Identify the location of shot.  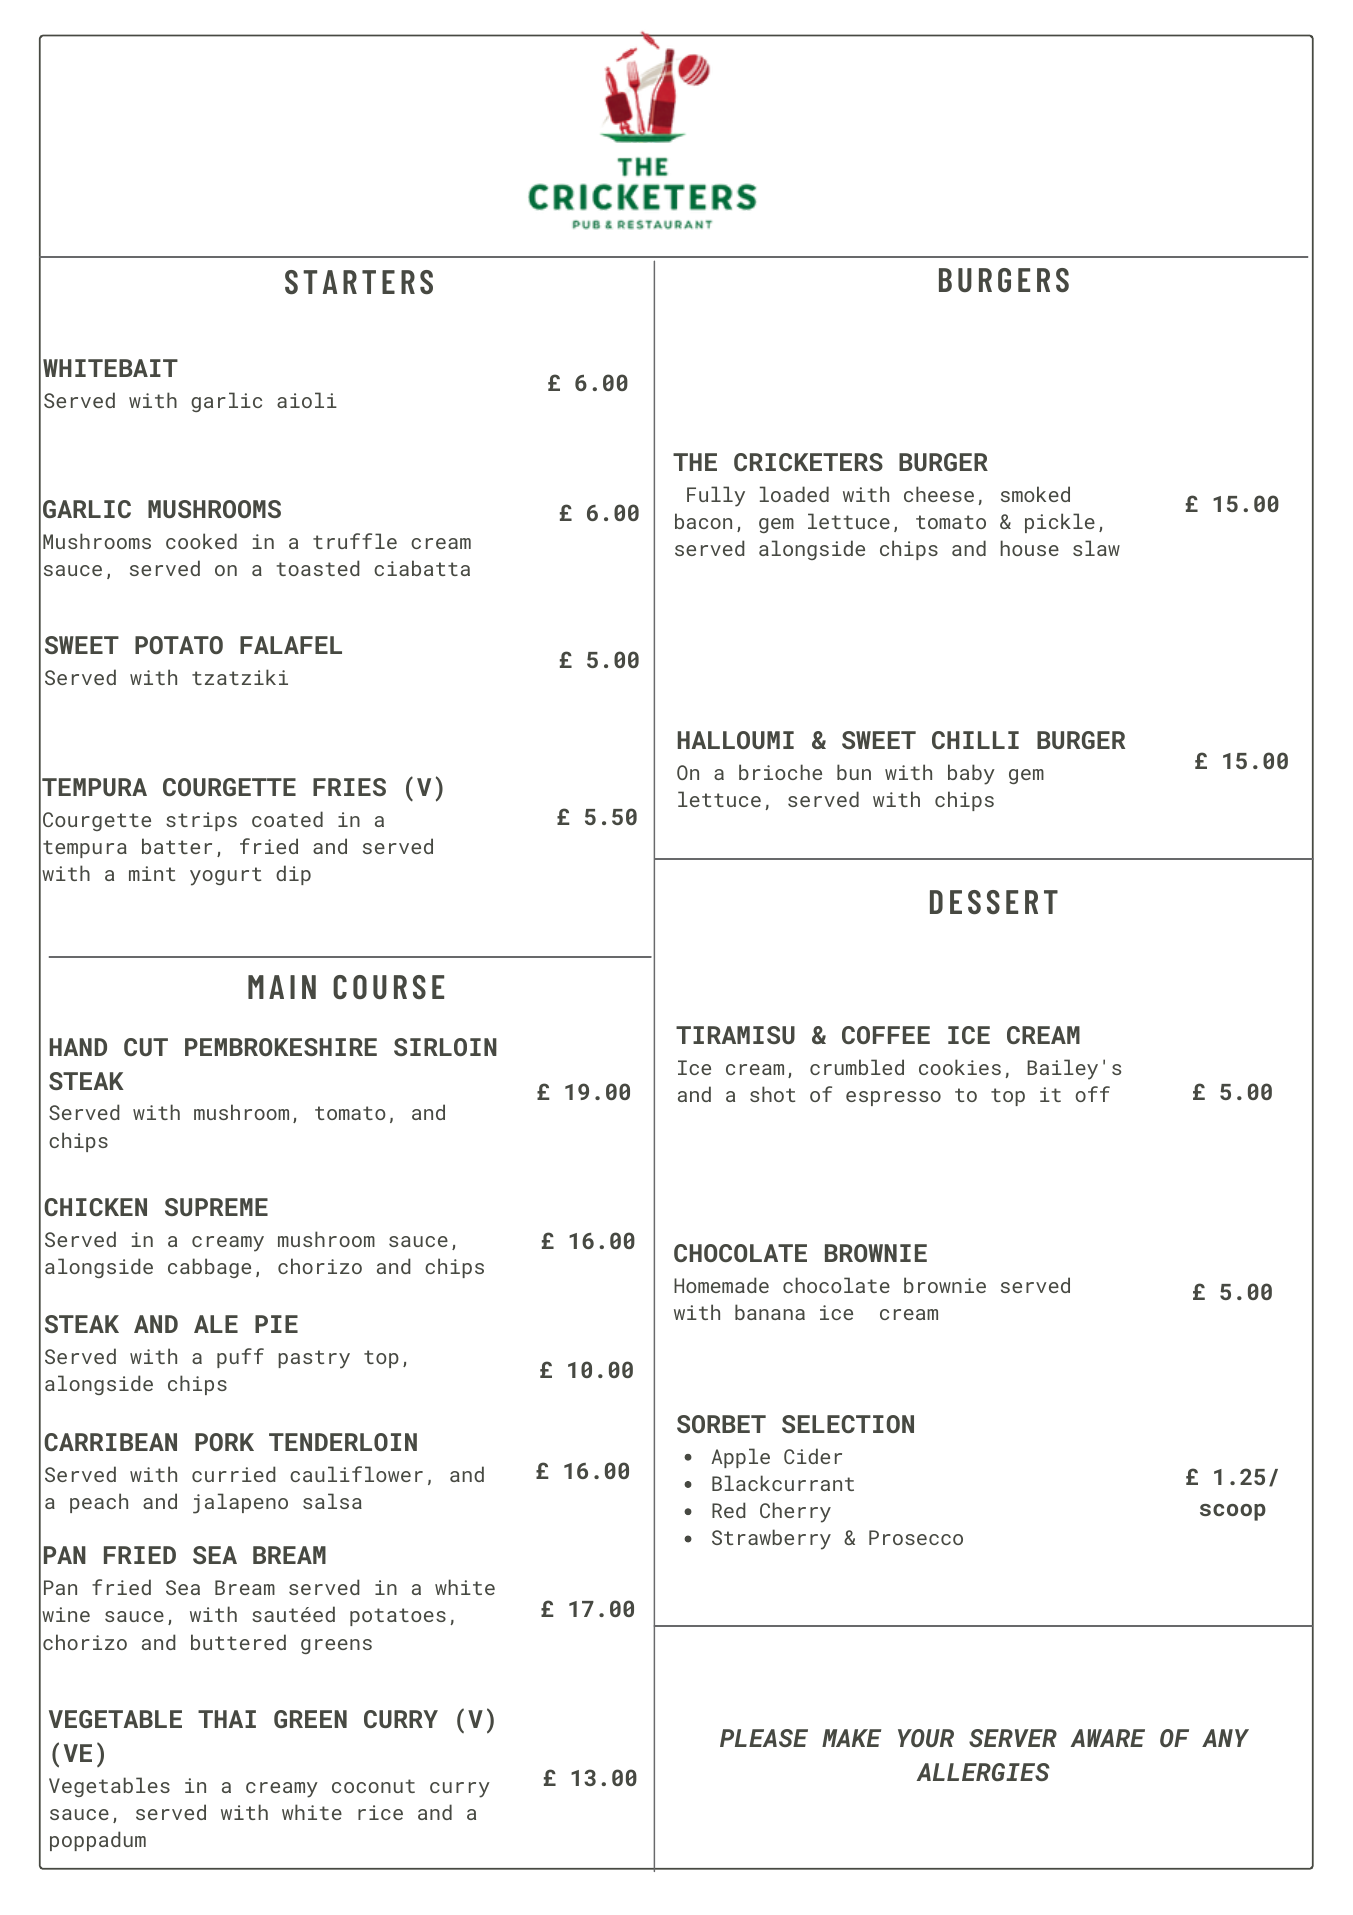
(772, 1094).
